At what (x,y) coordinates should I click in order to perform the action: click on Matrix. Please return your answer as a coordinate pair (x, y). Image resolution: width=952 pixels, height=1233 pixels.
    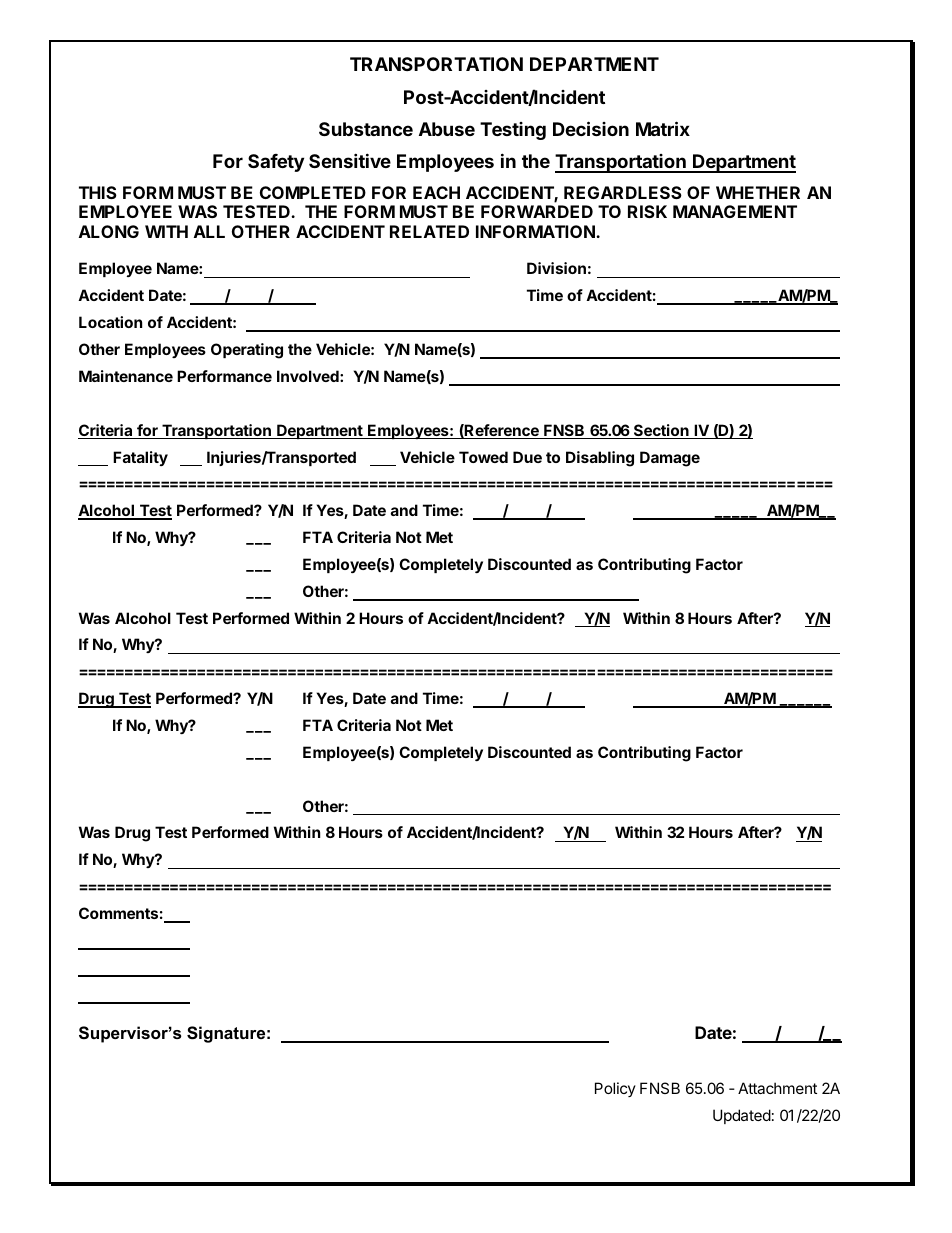
    Looking at the image, I should click on (663, 128).
